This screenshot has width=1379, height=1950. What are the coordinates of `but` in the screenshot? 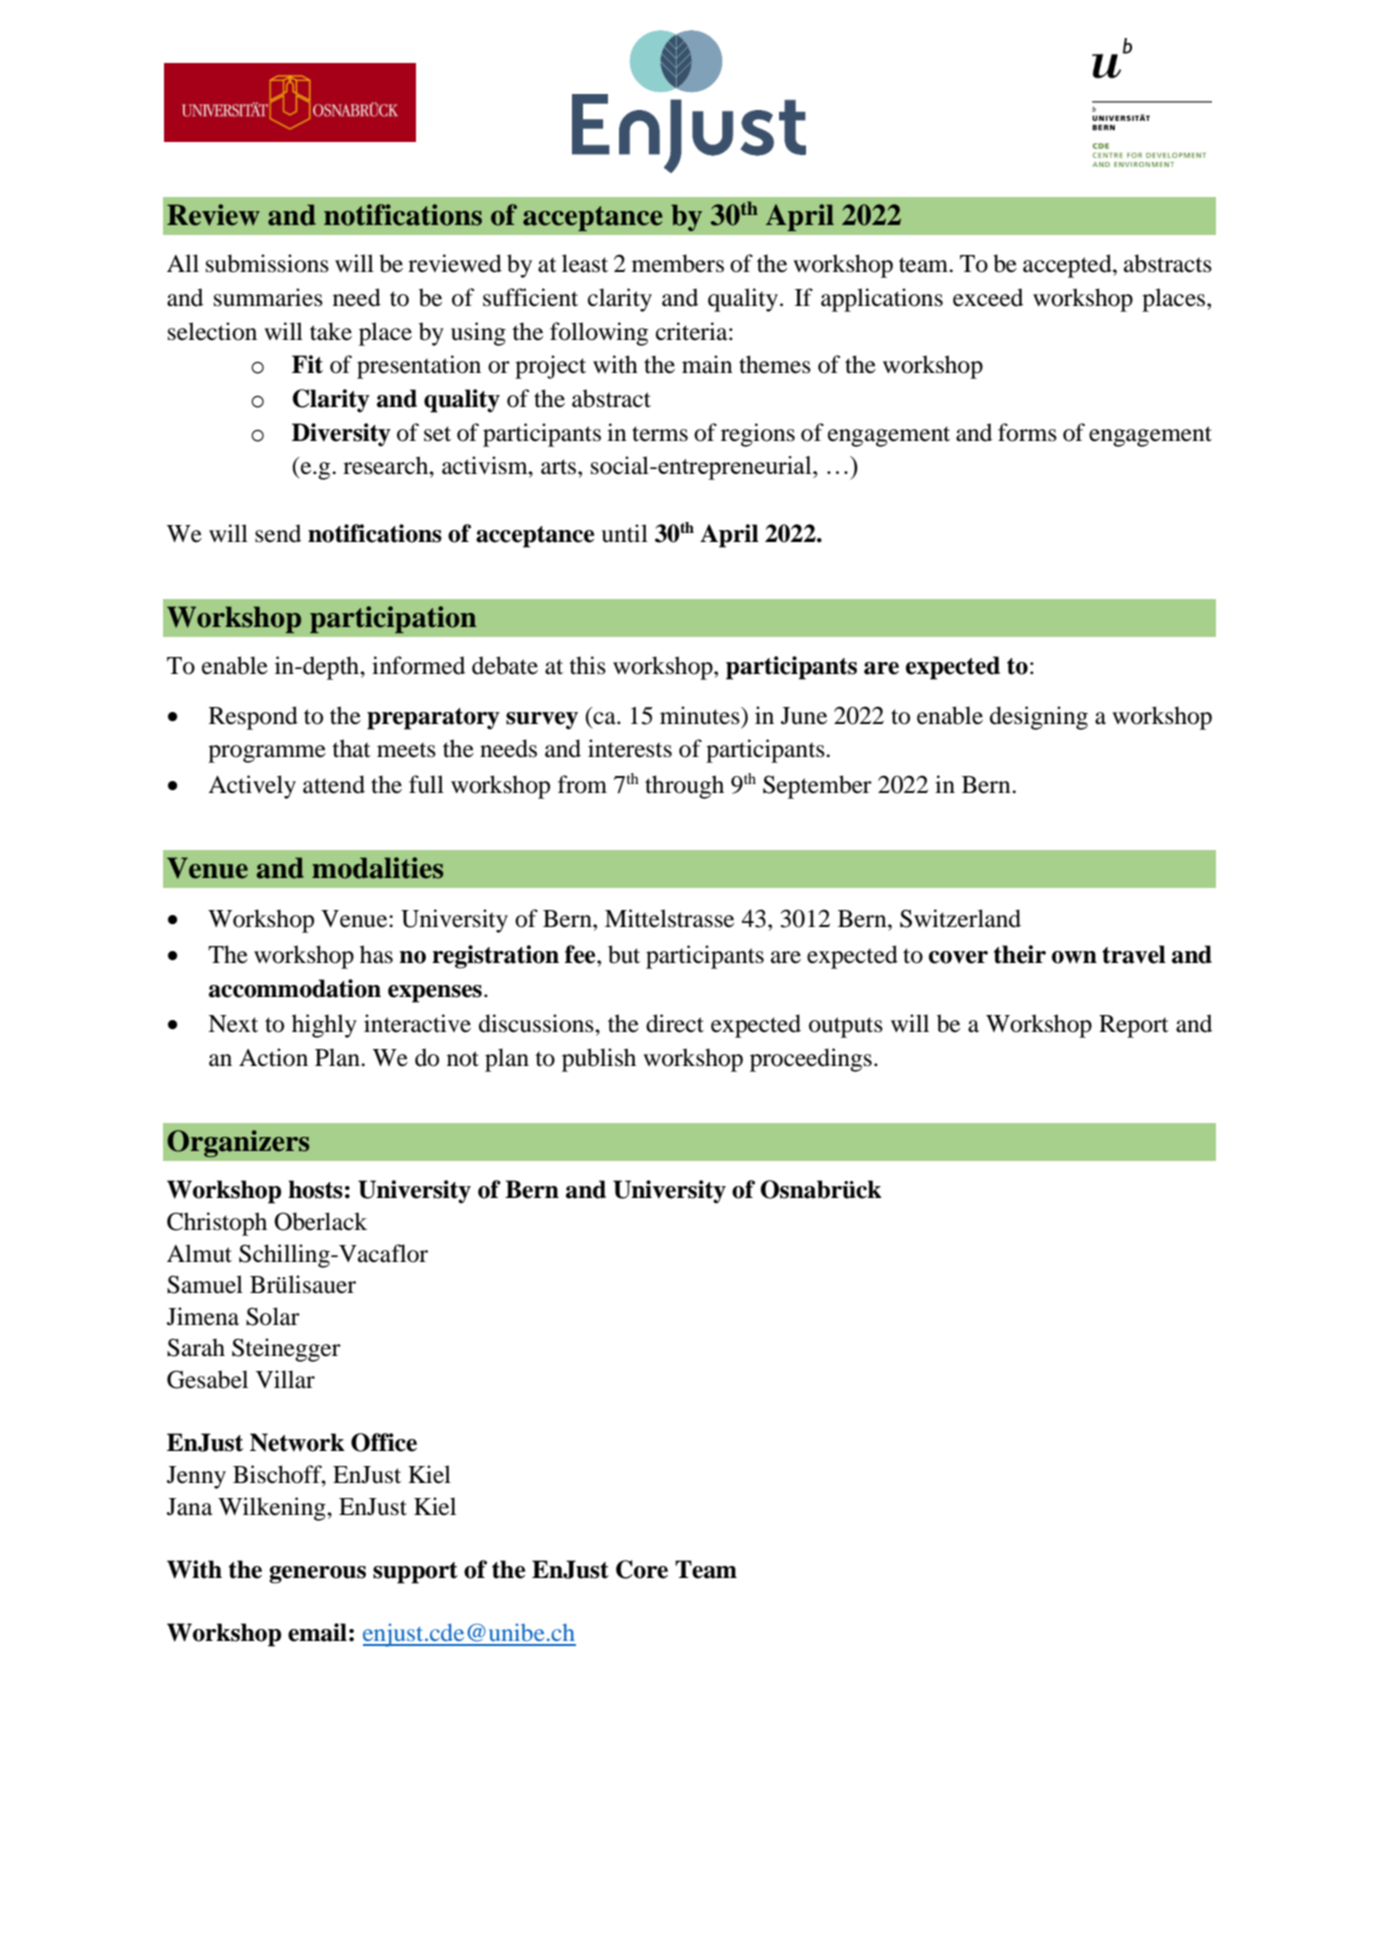 It's located at (624, 954).
